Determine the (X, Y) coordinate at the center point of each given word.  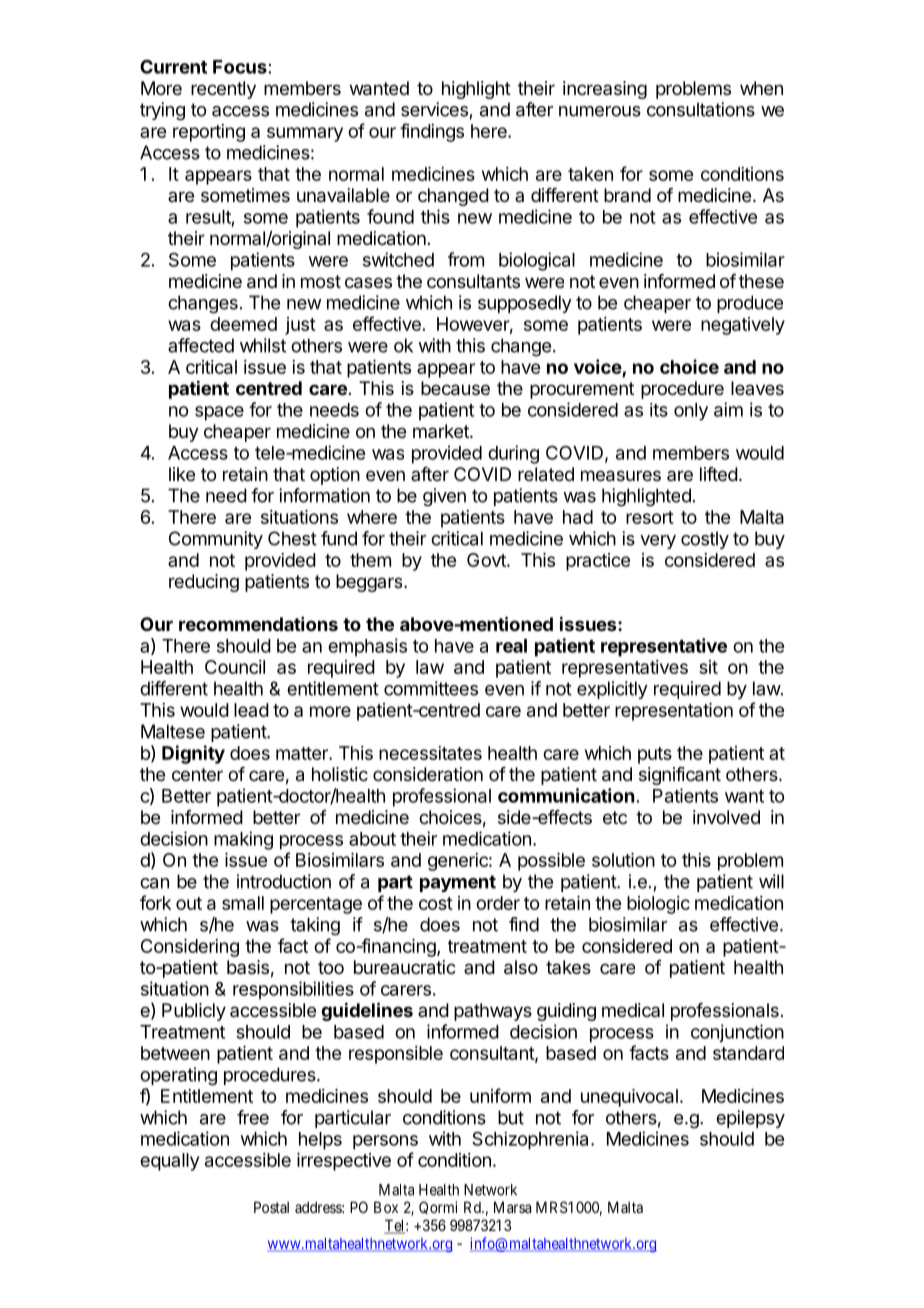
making (243, 840)
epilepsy (750, 1119)
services (434, 109)
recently (223, 90)
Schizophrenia (530, 1140)
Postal (271, 1207)
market (442, 431)
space (219, 413)
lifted (719, 474)
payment (458, 883)
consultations (701, 109)
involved (726, 817)
